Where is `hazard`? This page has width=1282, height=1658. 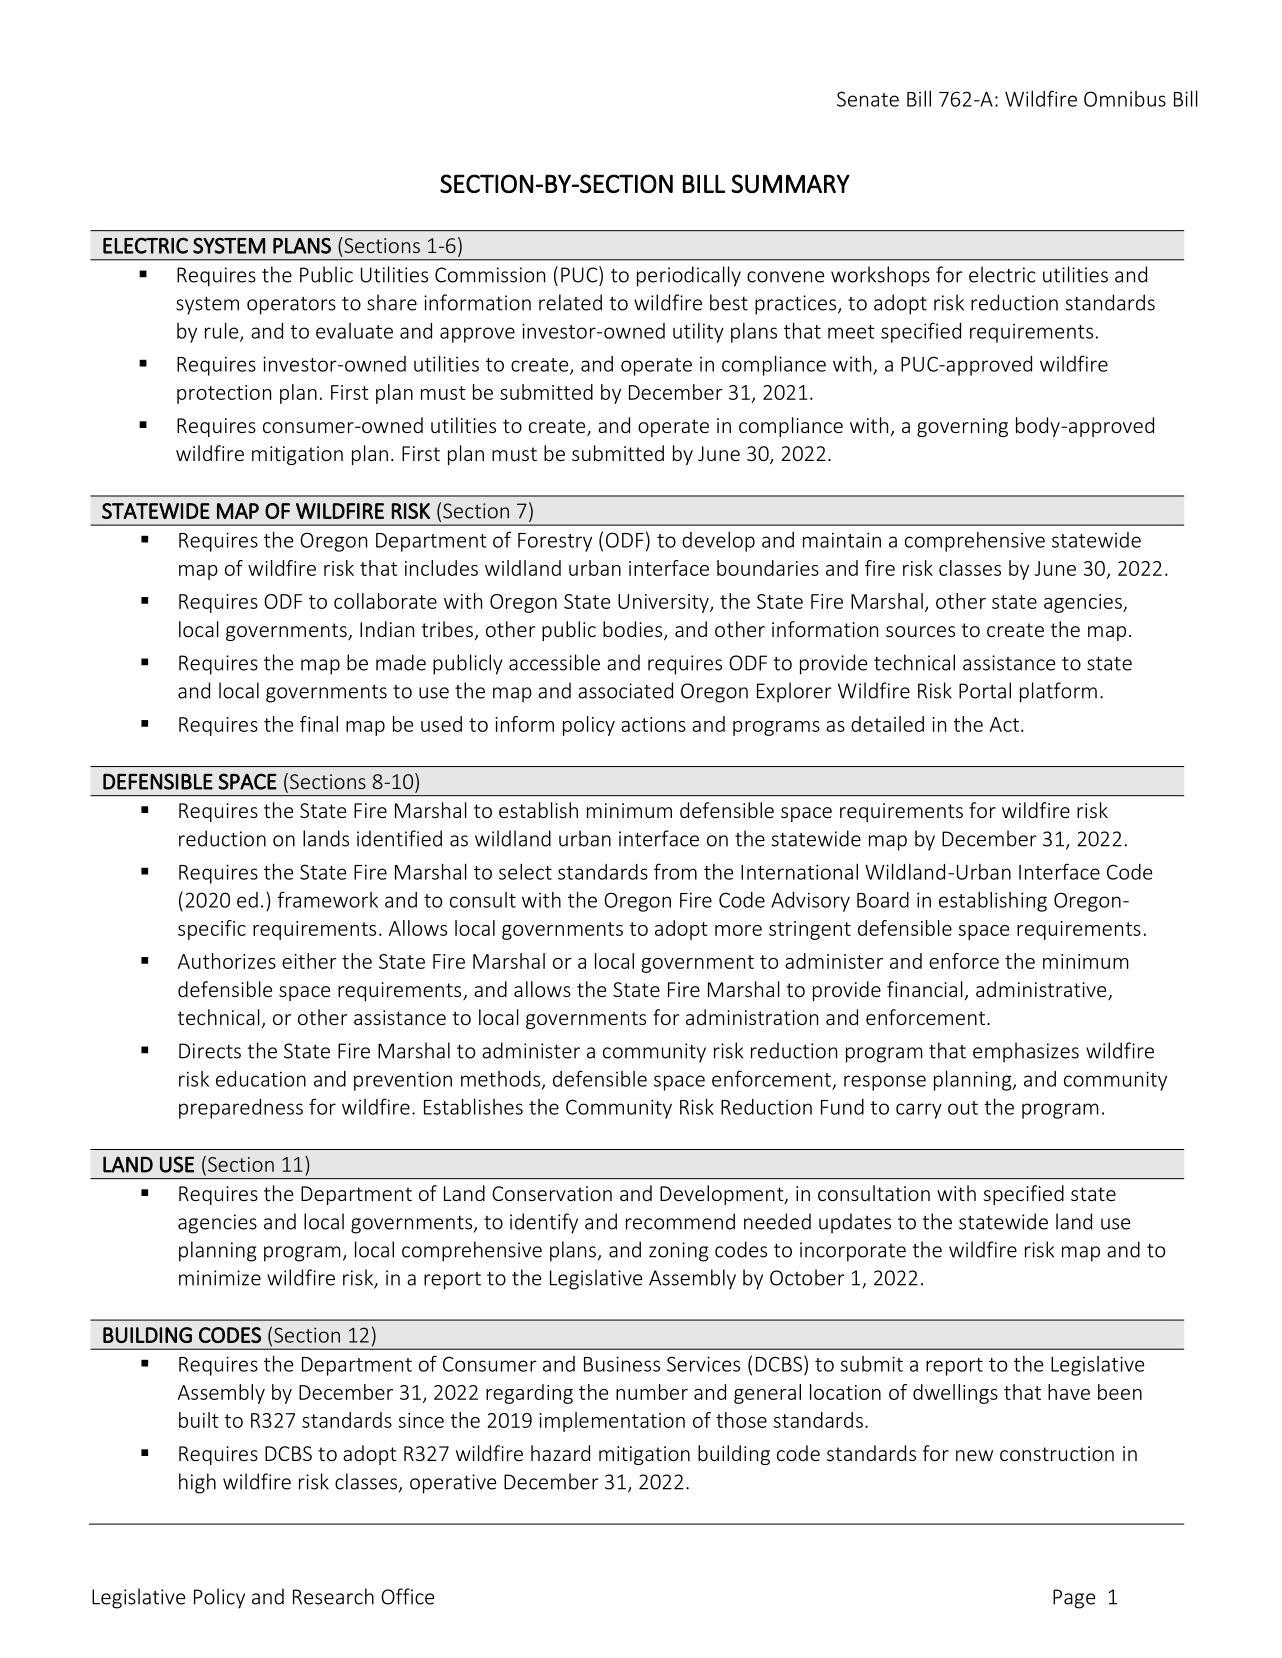 hazard is located at coordinates (560, 1453).
